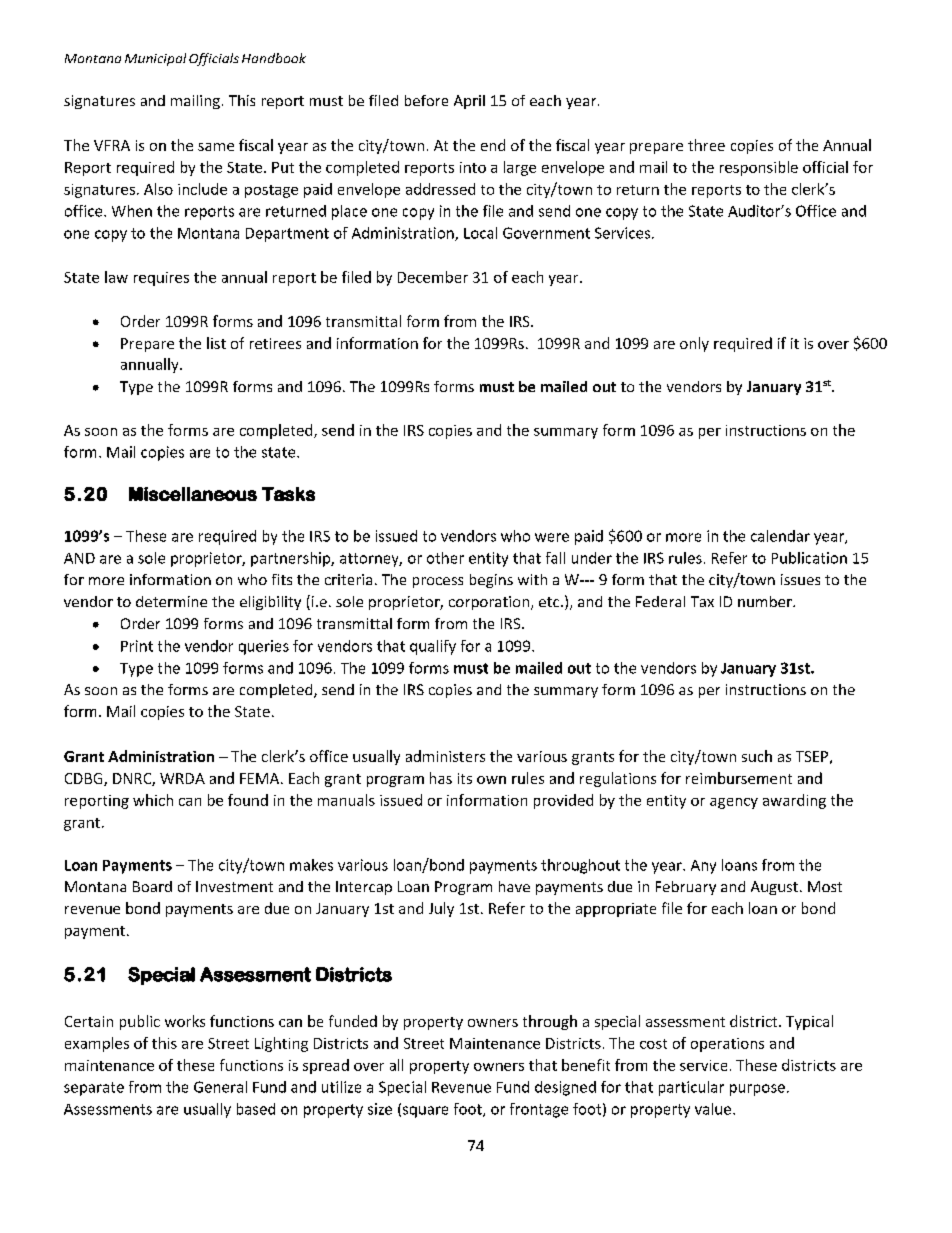  Describe the element at coordinates (469, 102) in the image. I see `April` at that location.
